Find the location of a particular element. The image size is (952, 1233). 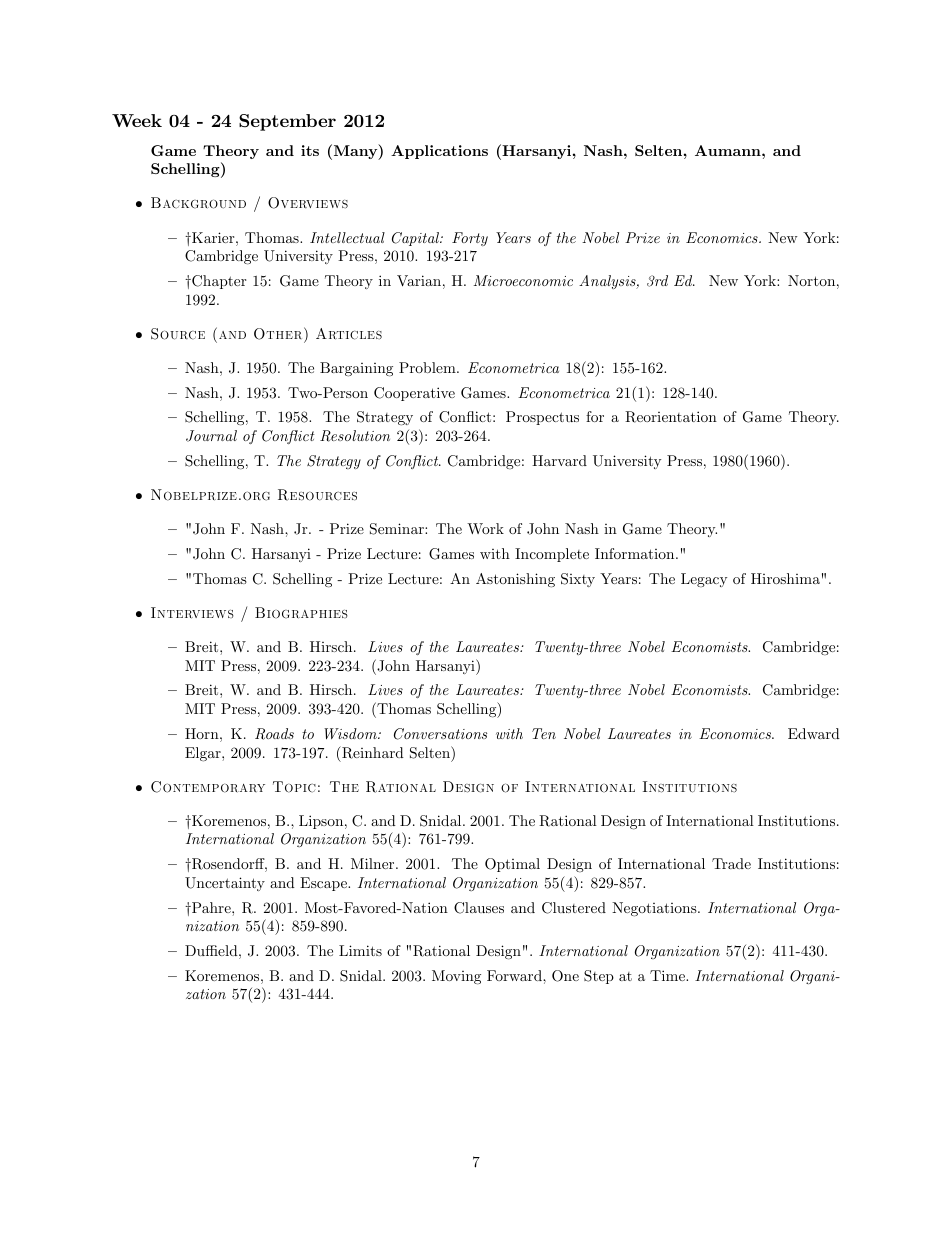

Applications is located at coordinates (439, 152).
